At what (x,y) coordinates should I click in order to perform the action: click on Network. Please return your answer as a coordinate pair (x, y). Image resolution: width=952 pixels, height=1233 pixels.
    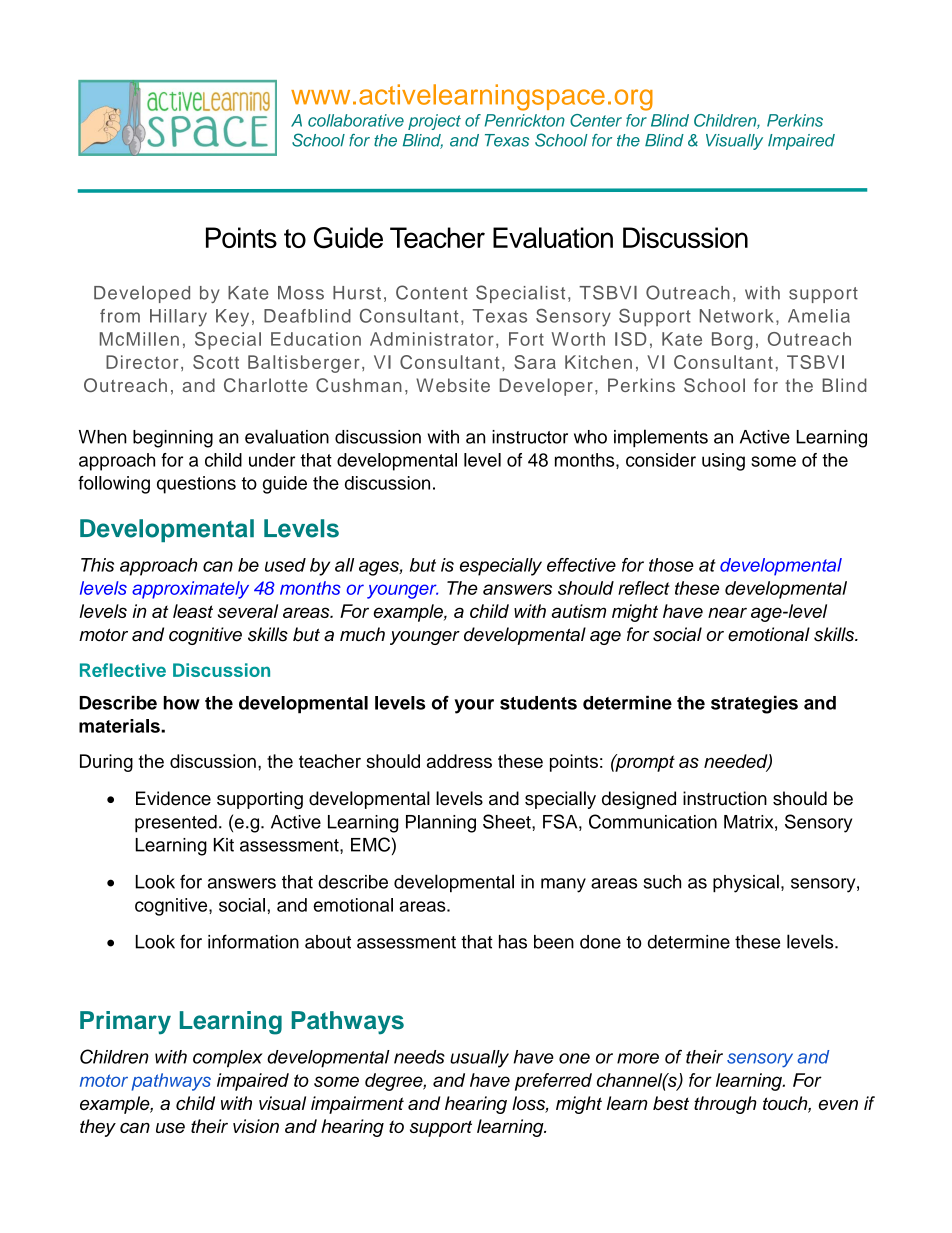
    Looking at the image, I should click on (736, 316).
